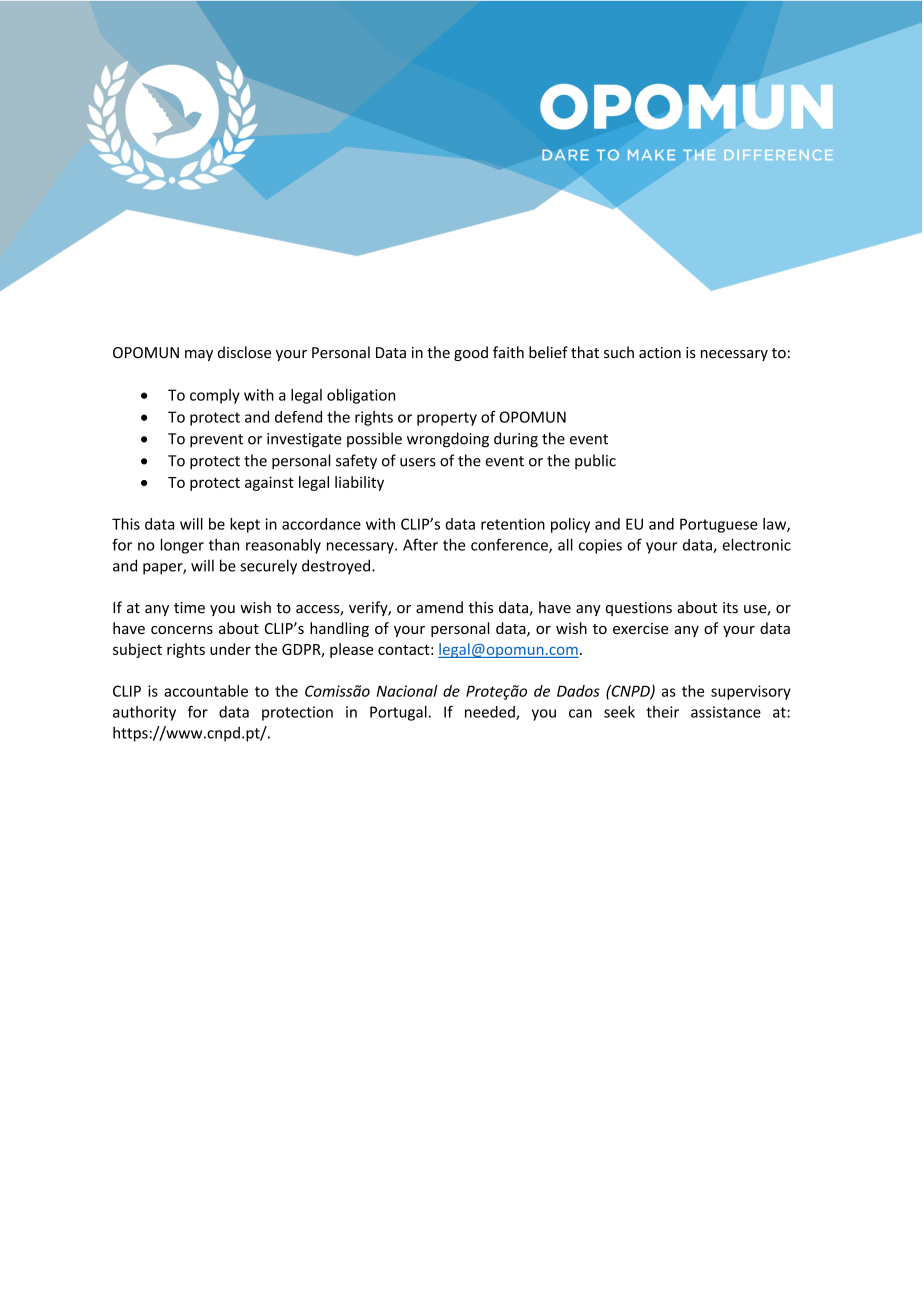 The height and width of the page is (1308, 924). Describe the element at coordinates (439, 607) in the page. I see `amend` at that location.
